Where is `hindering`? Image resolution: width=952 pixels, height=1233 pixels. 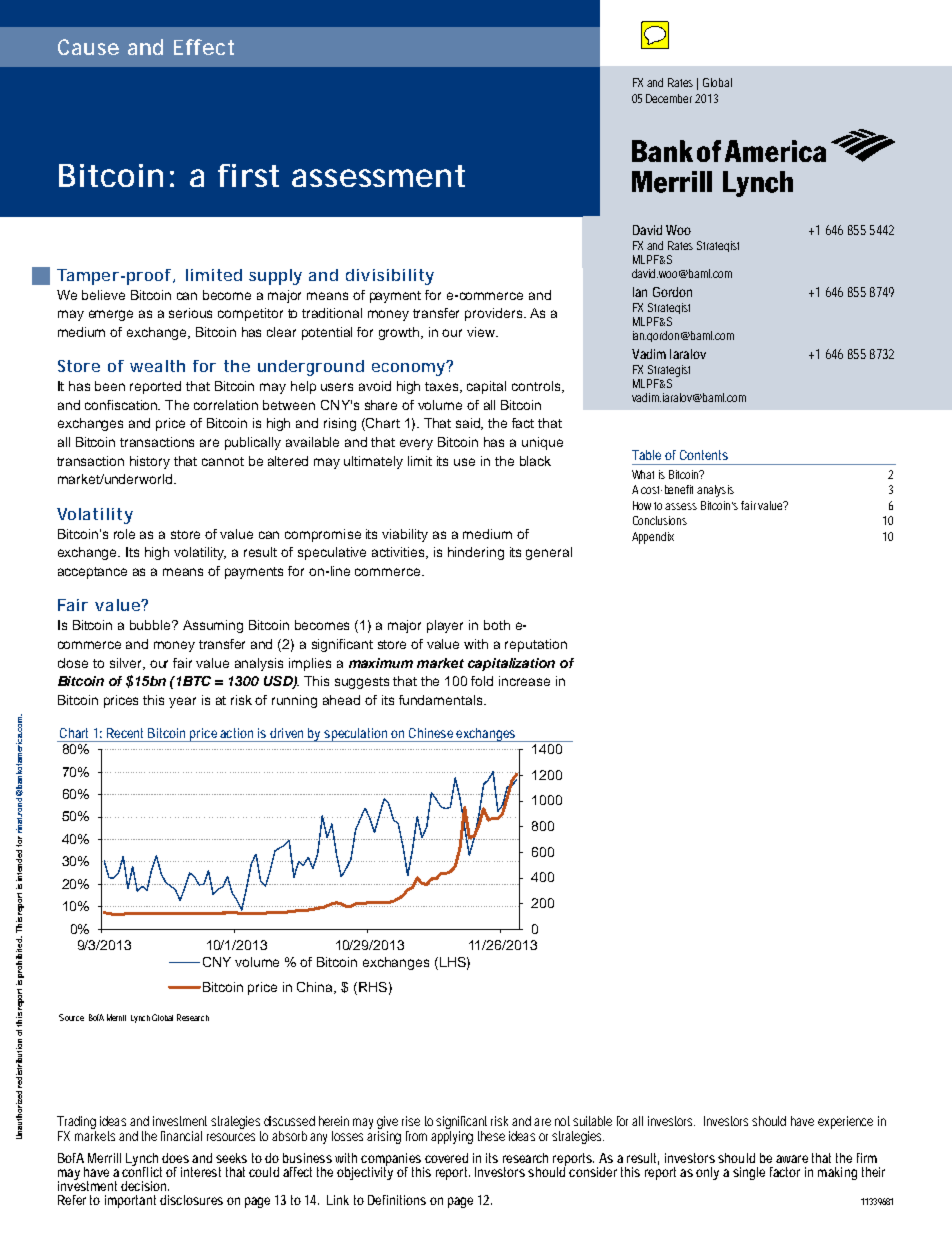 hindering is located at coordinates (476, 553).
